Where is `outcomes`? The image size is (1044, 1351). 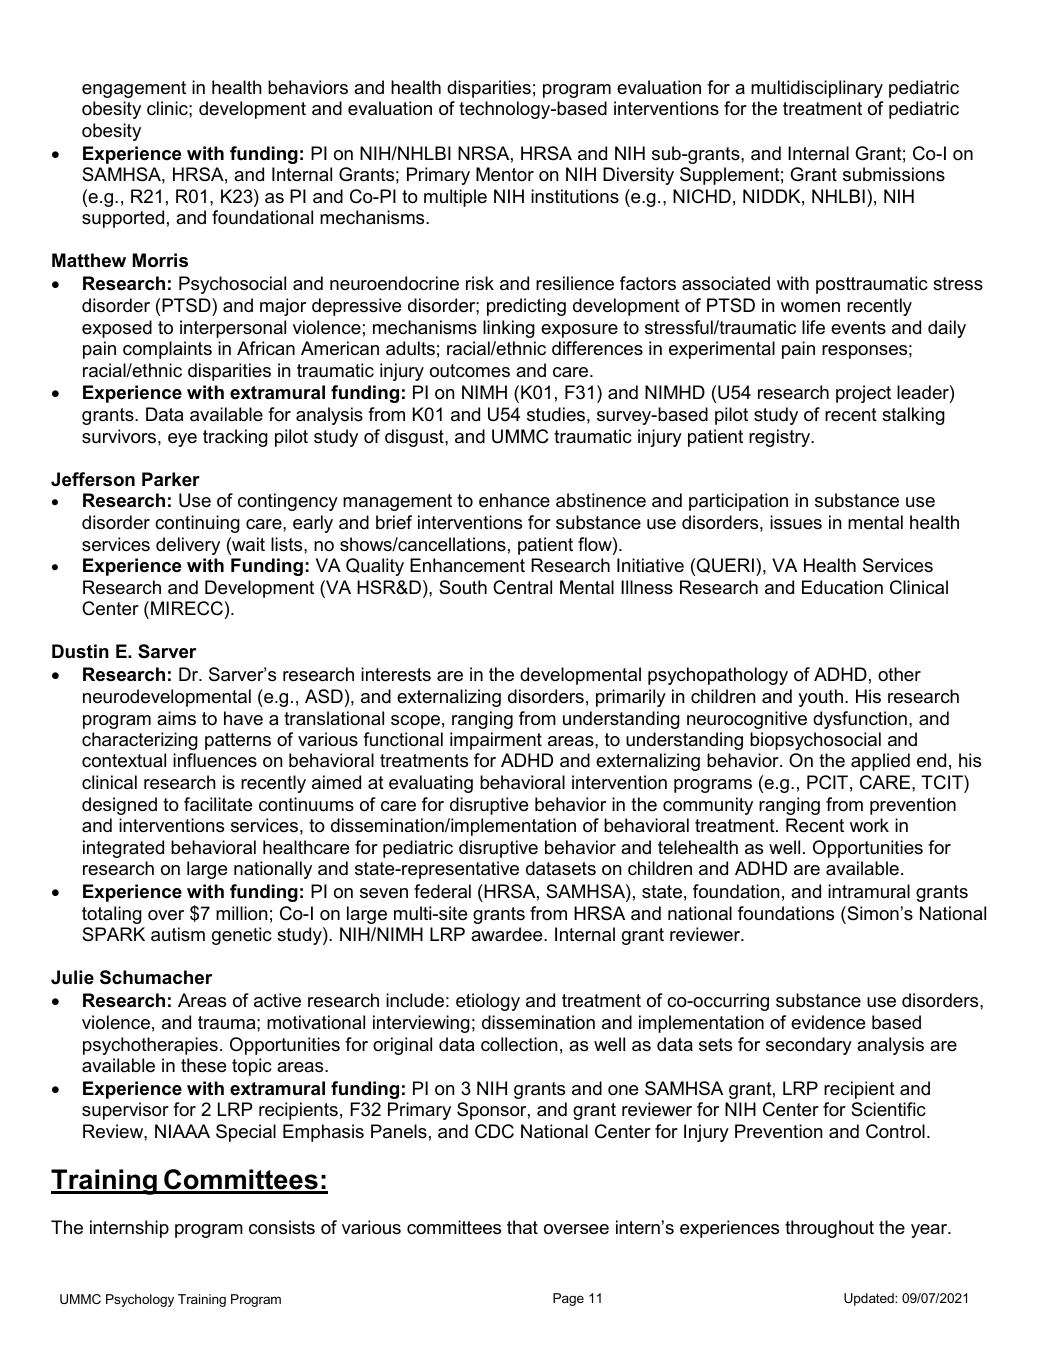 outcomes is located at coordinates (470, 371).
